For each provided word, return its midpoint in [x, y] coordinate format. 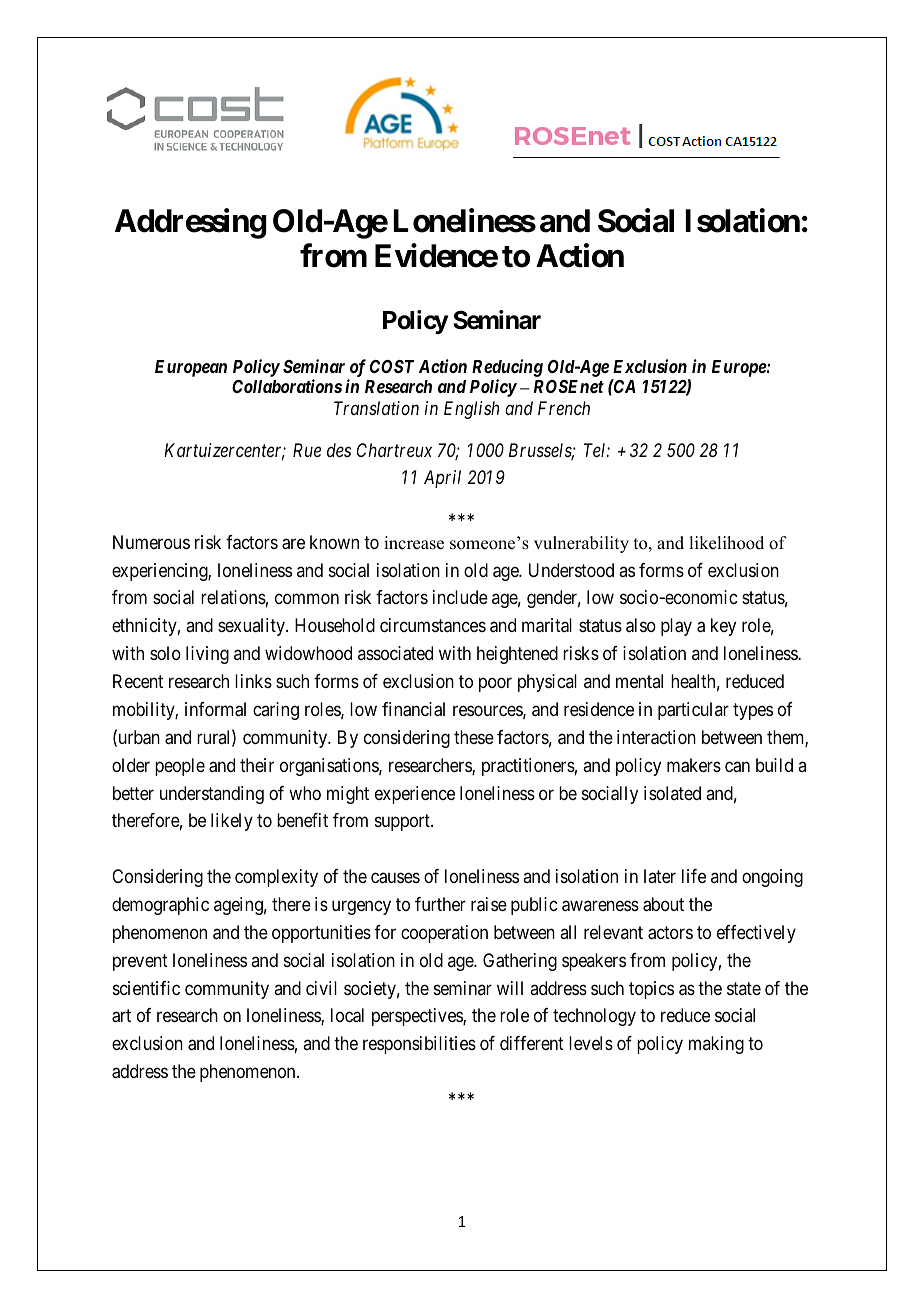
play [676, 627]
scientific [146, 988]
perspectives [418, 1017]
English [471, 410]
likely [232, 822]
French [564, 408]
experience [415, 795]
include [460, 597]
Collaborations [287, 386]
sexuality [252, 627]
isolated [672, 793]
